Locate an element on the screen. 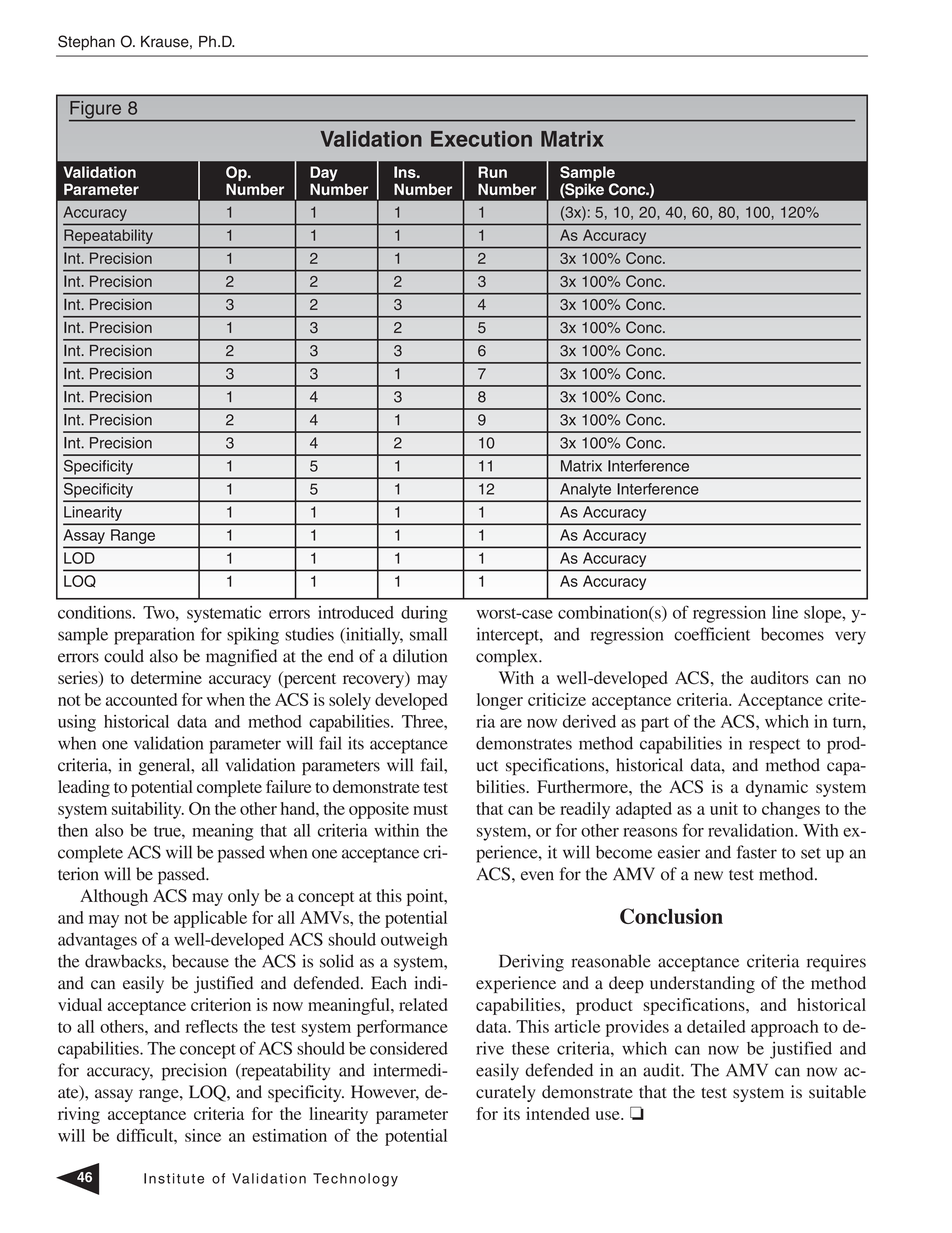 The height and width of the screenshot is (1233, 952). Day is located at coordinates (323, 175).
